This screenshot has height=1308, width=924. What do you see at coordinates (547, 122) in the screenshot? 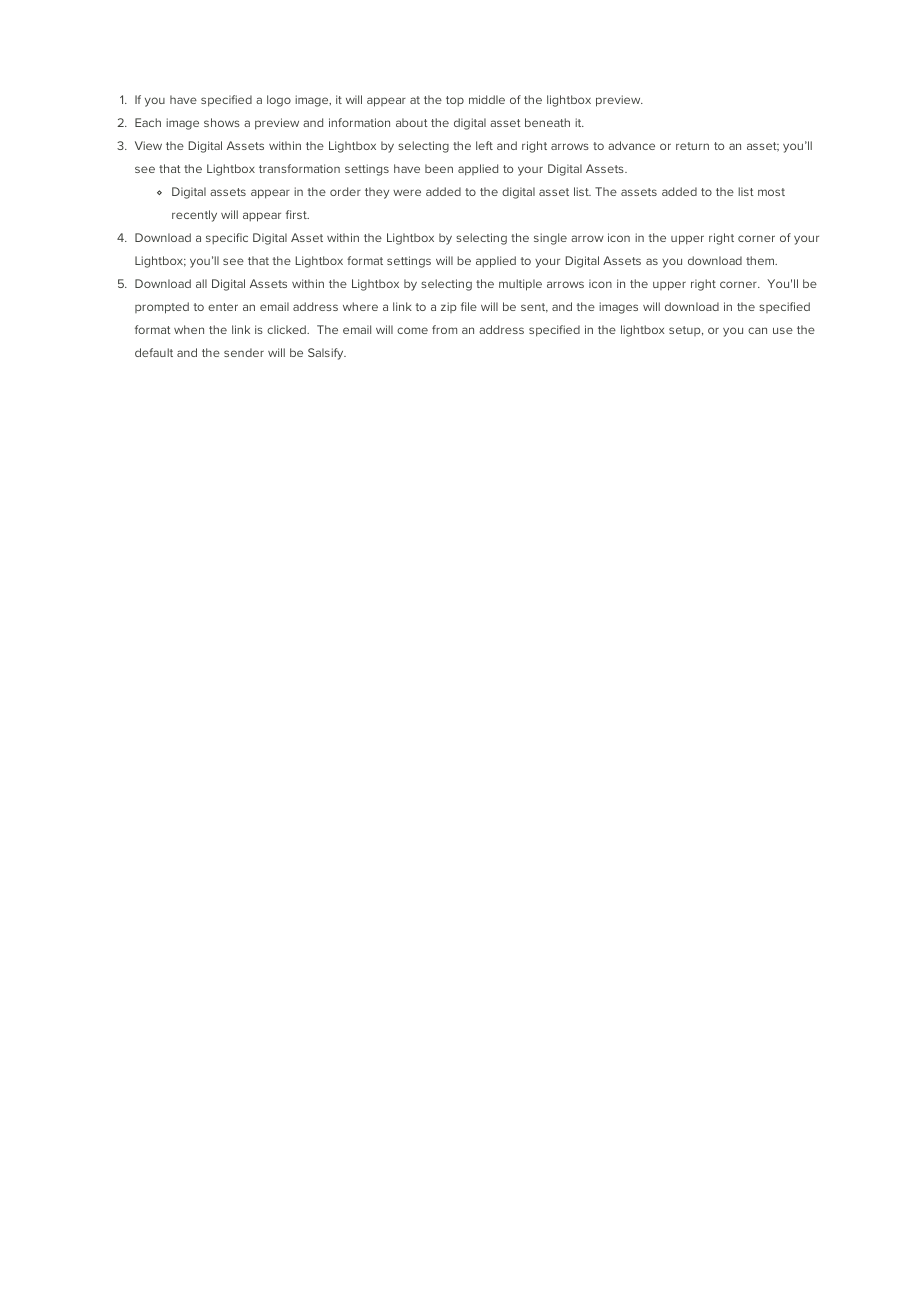
I see `beneath` at bounding box center [547, 122].
